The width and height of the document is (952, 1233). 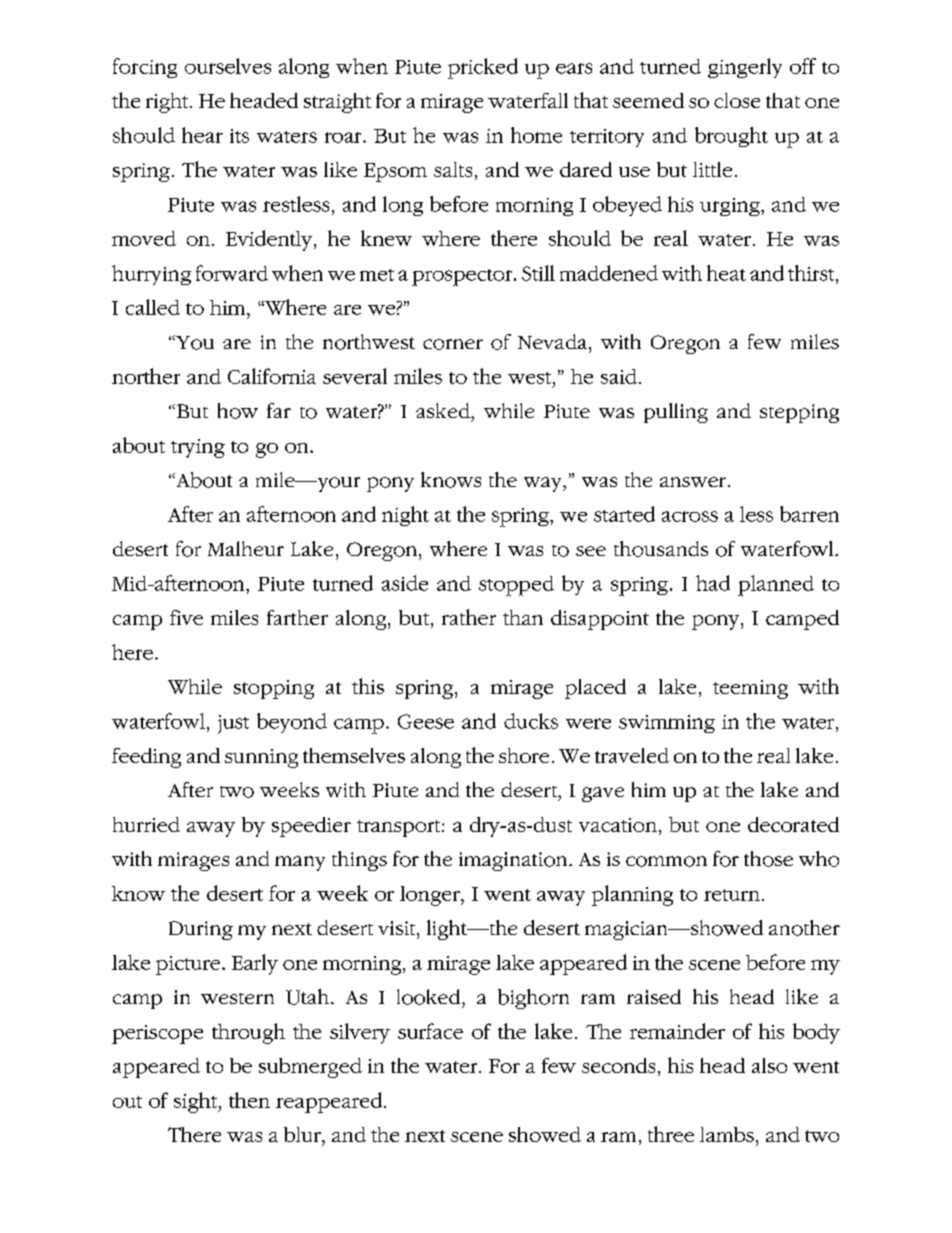 What do you see at coordinates (524, 755) in the document?
I see `shore` at bounding box center [524, 755].
